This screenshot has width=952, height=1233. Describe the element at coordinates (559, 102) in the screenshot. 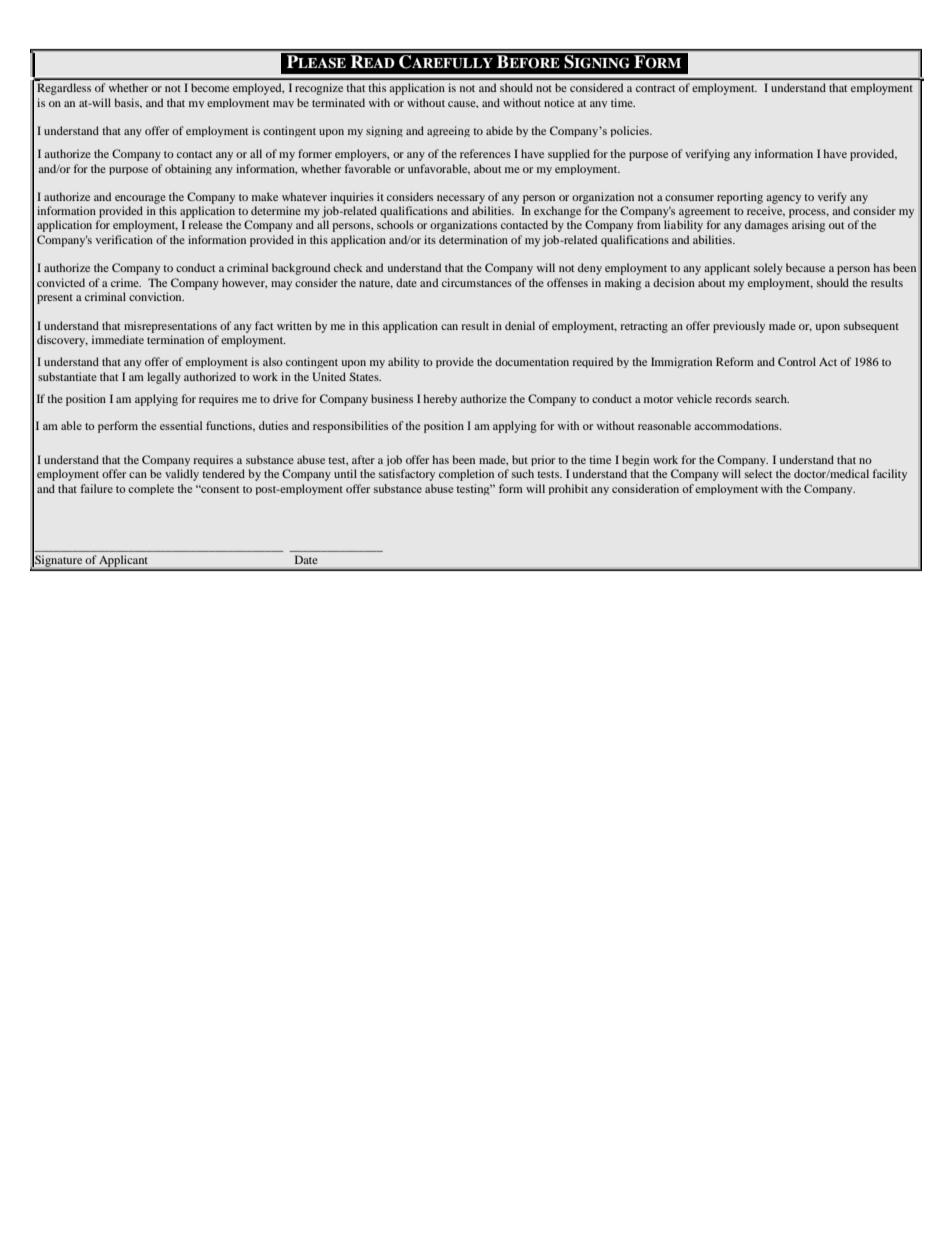

I see `notice` at that location.
